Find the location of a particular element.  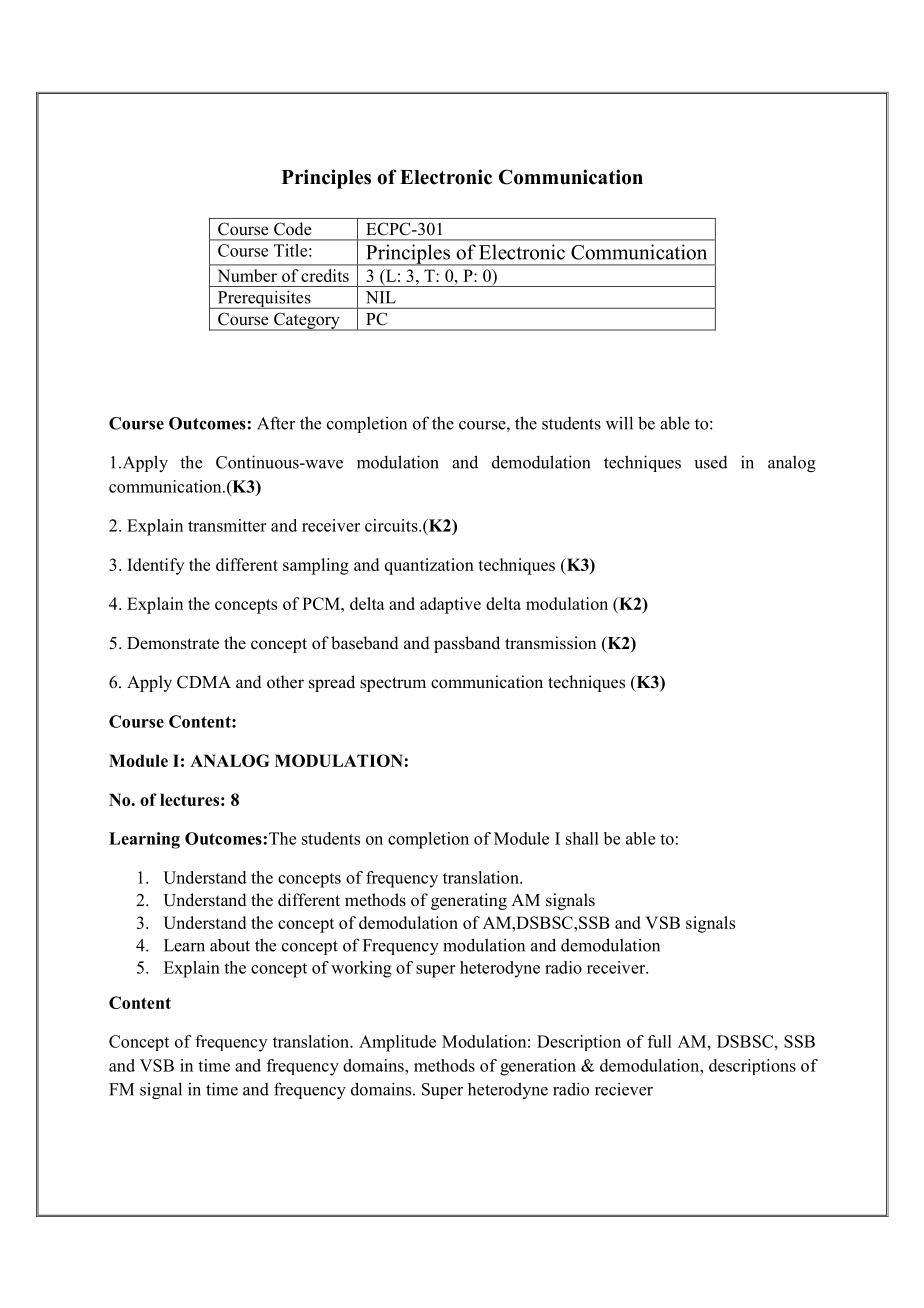

Prerequisites is located at coordinates (264, 299).
